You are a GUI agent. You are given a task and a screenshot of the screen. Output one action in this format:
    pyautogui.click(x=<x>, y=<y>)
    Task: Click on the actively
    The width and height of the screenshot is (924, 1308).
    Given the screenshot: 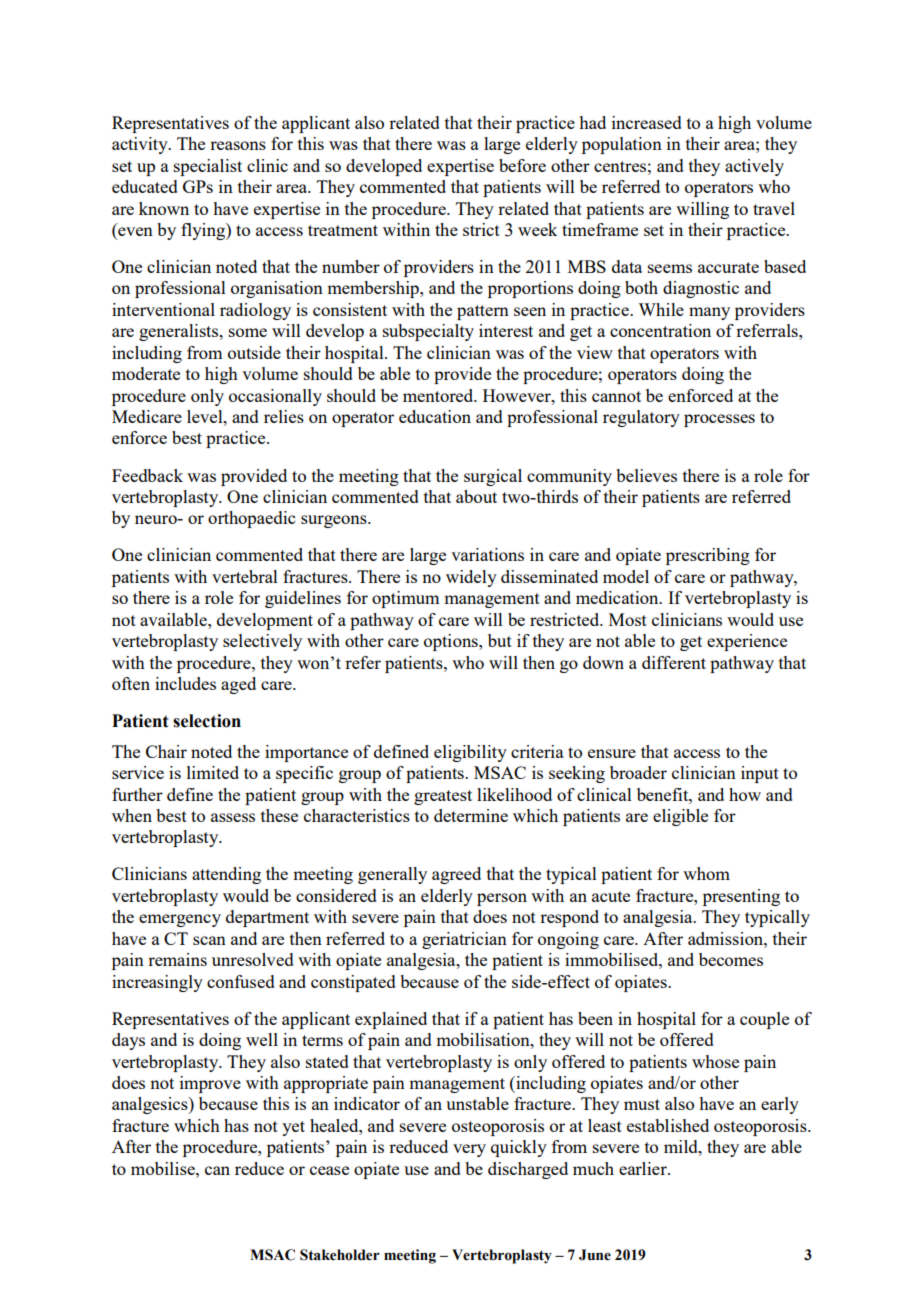 What is the action you would take?
    pyautogui.click(x=754, y=167)
